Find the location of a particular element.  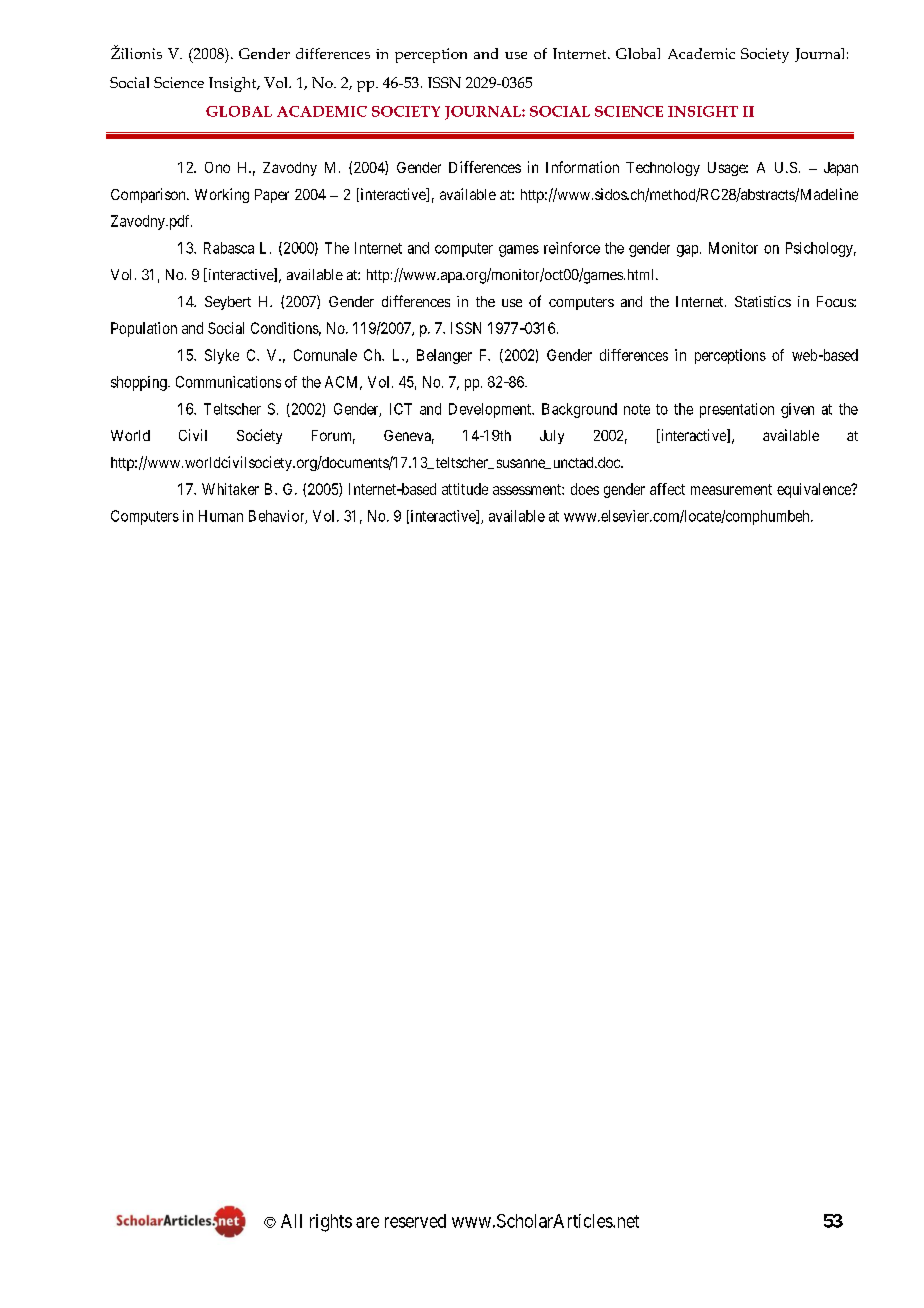

Information is located at coordinates (582, 167).
